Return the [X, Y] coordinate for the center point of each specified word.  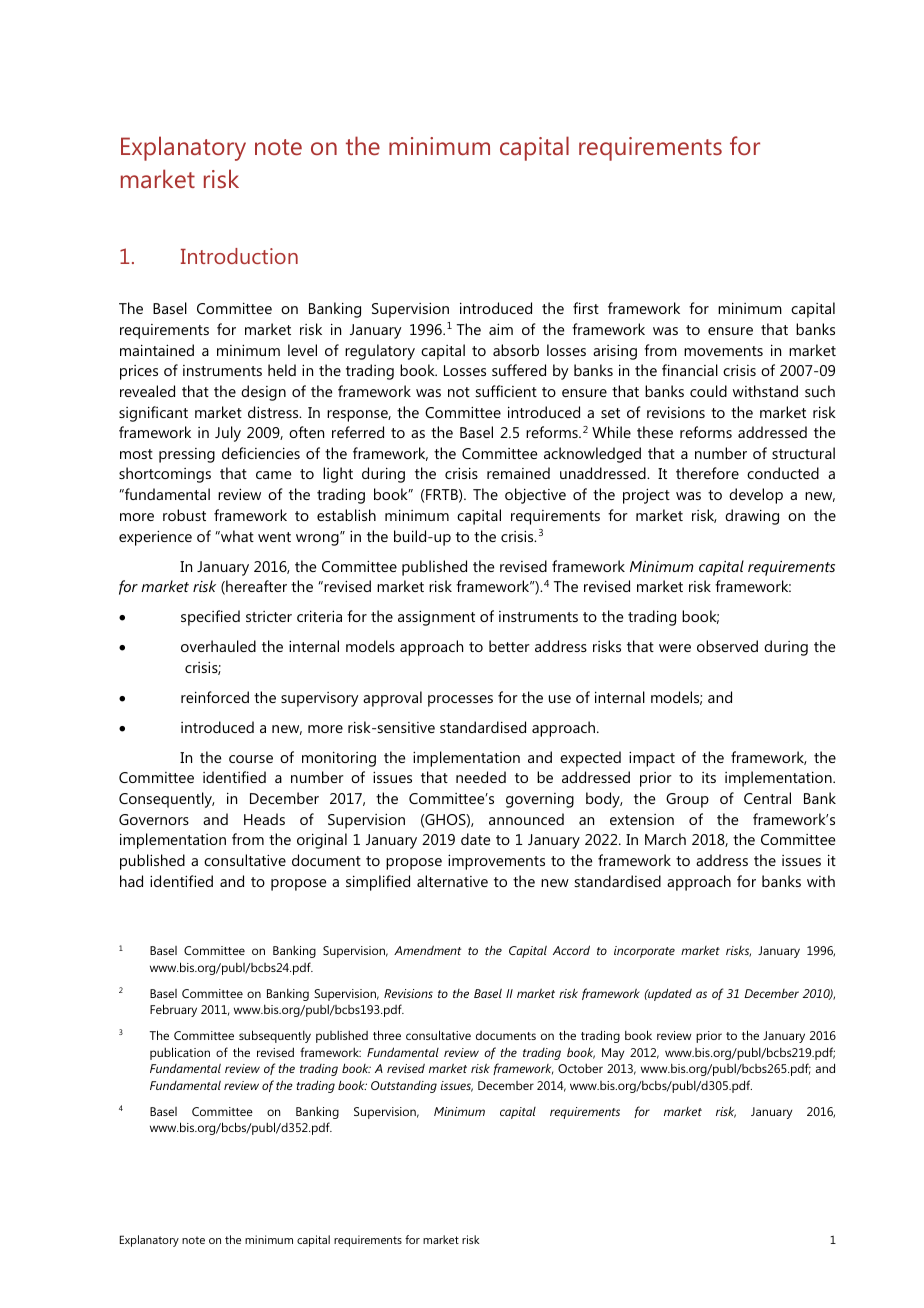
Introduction [239, 256]
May [613, 1054]
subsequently [275, 1036]
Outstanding [404, 1087]
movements [723, 351]
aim [501, 329]
